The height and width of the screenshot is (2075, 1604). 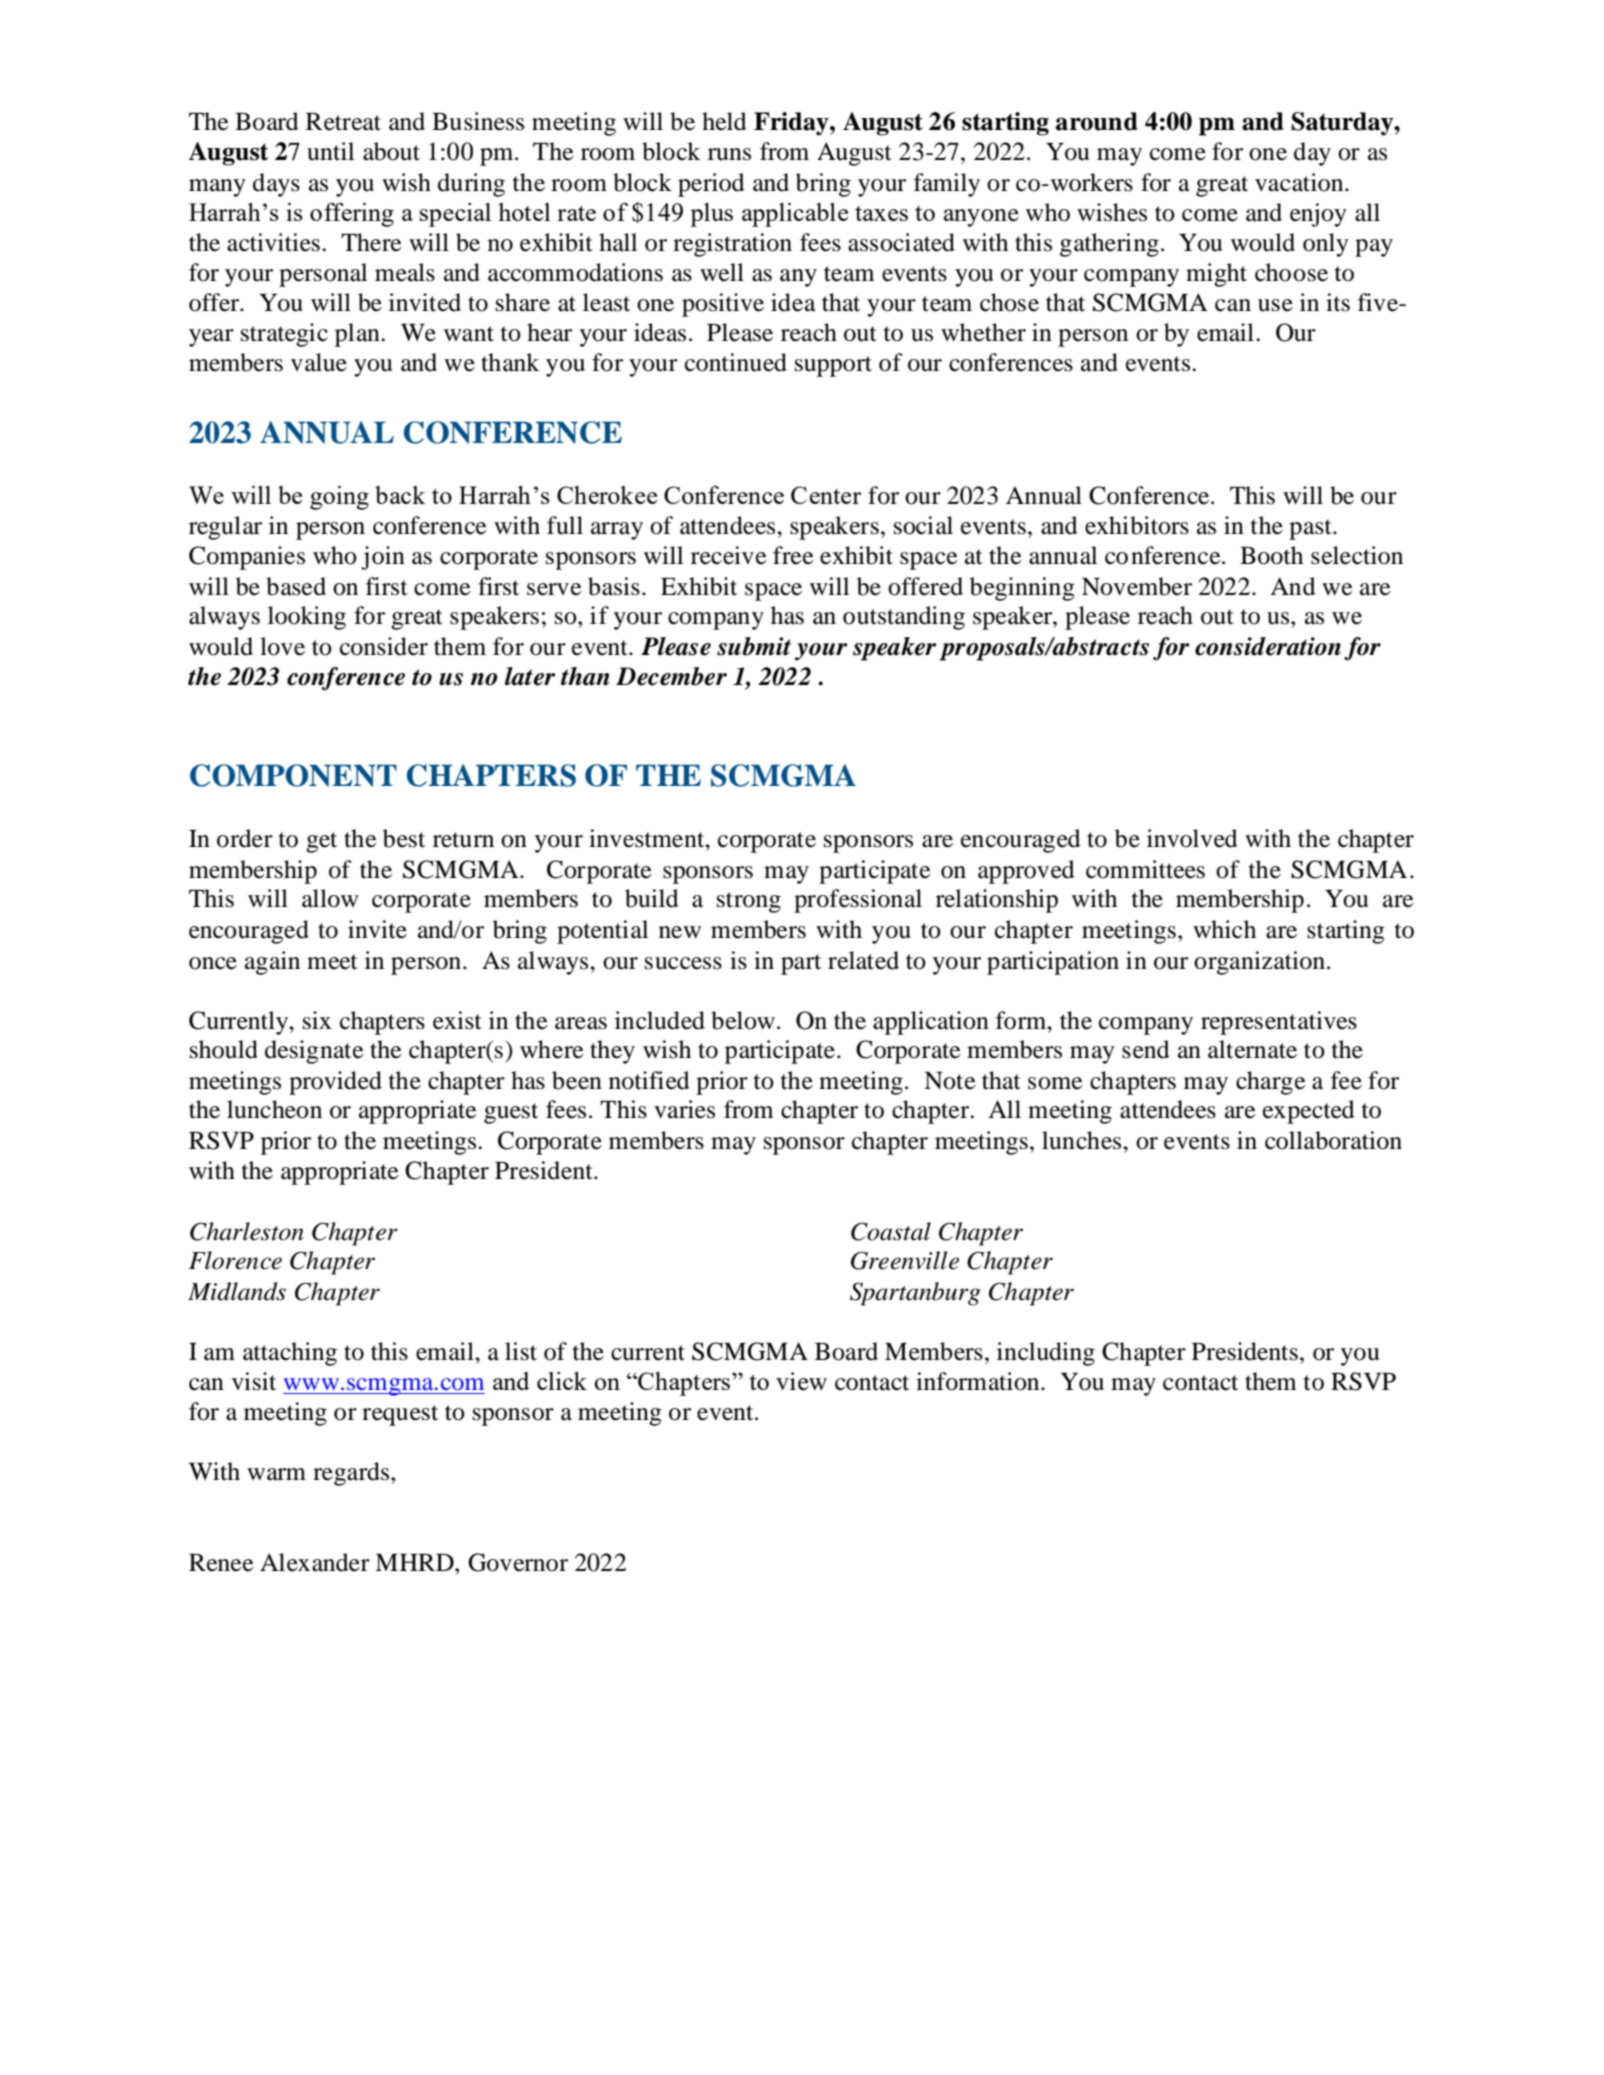 What do you see at coordinates (1300, 182) in the screenshot?
I see `vacation` at bounding box center [1300, 182].
